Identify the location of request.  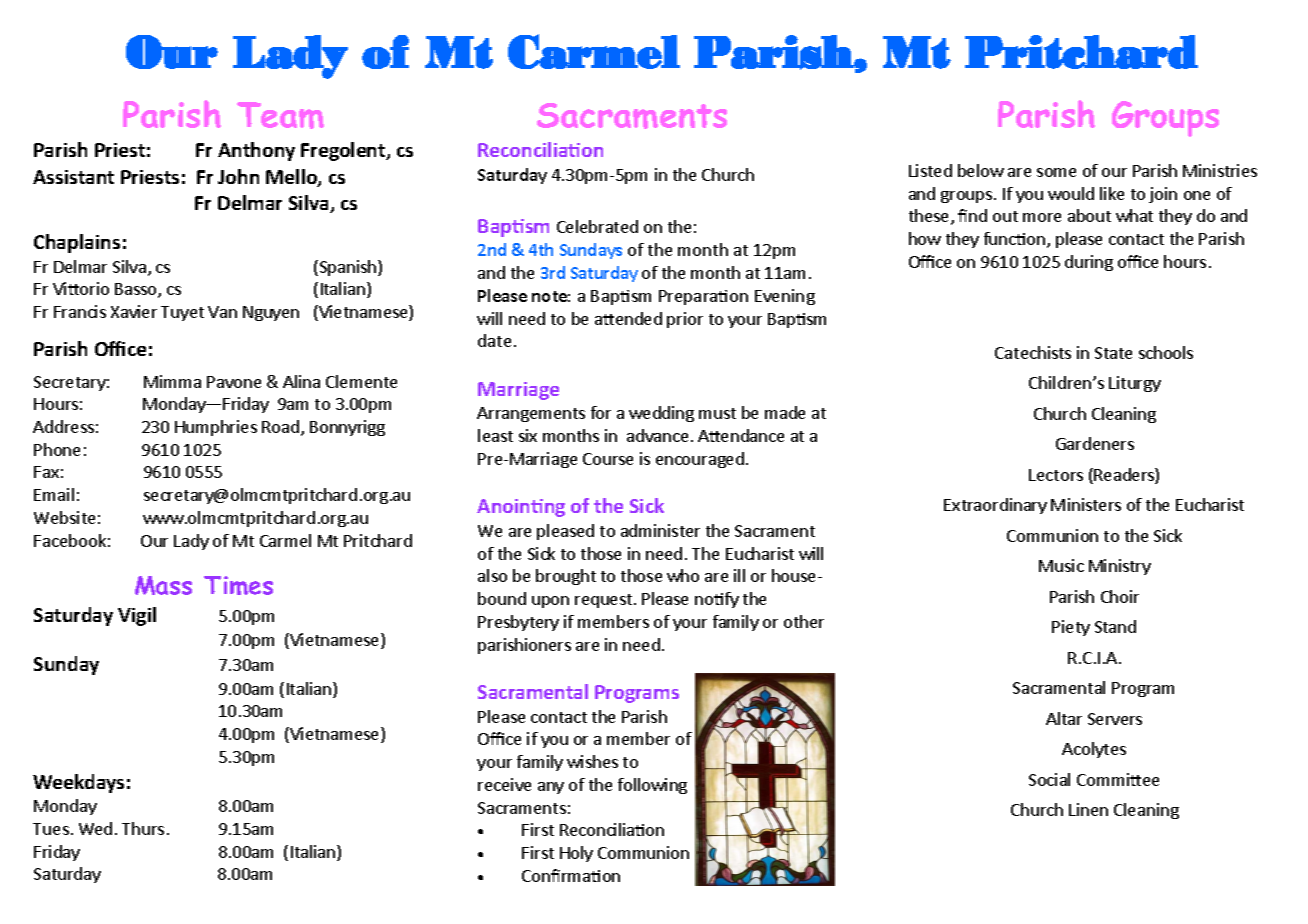
(605, 601).
